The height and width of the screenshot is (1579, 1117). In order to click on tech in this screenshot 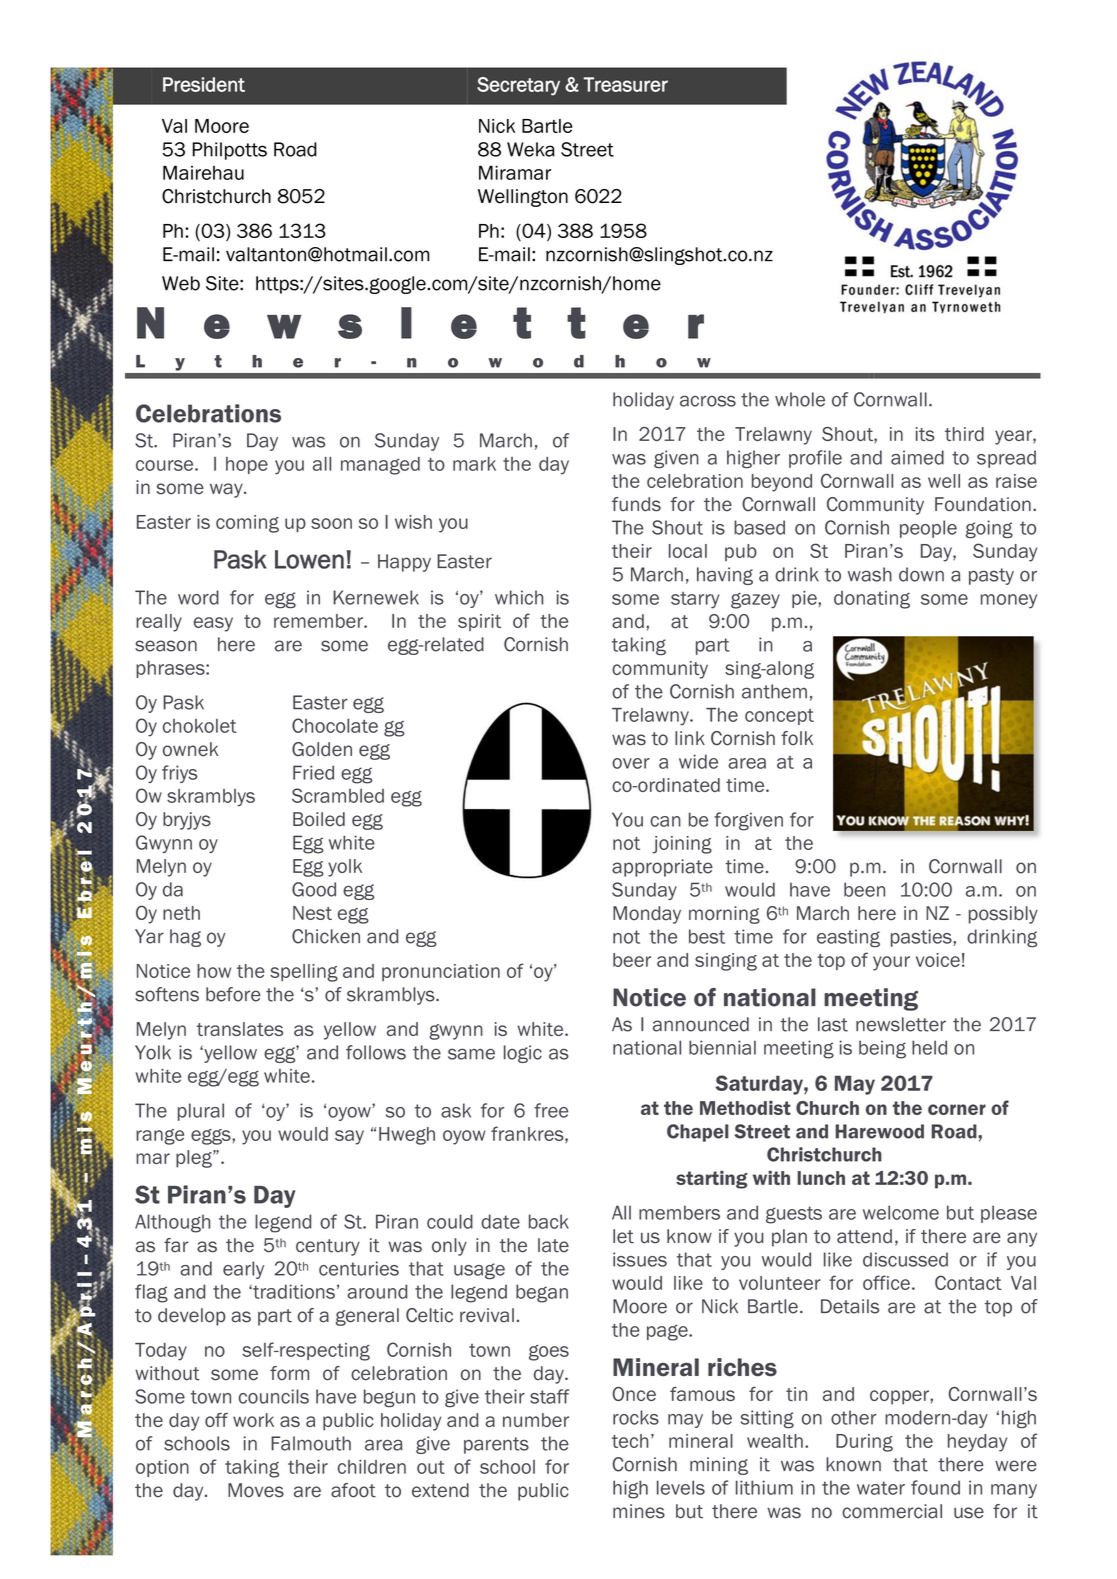, I will do `click(630, 1441)`.
